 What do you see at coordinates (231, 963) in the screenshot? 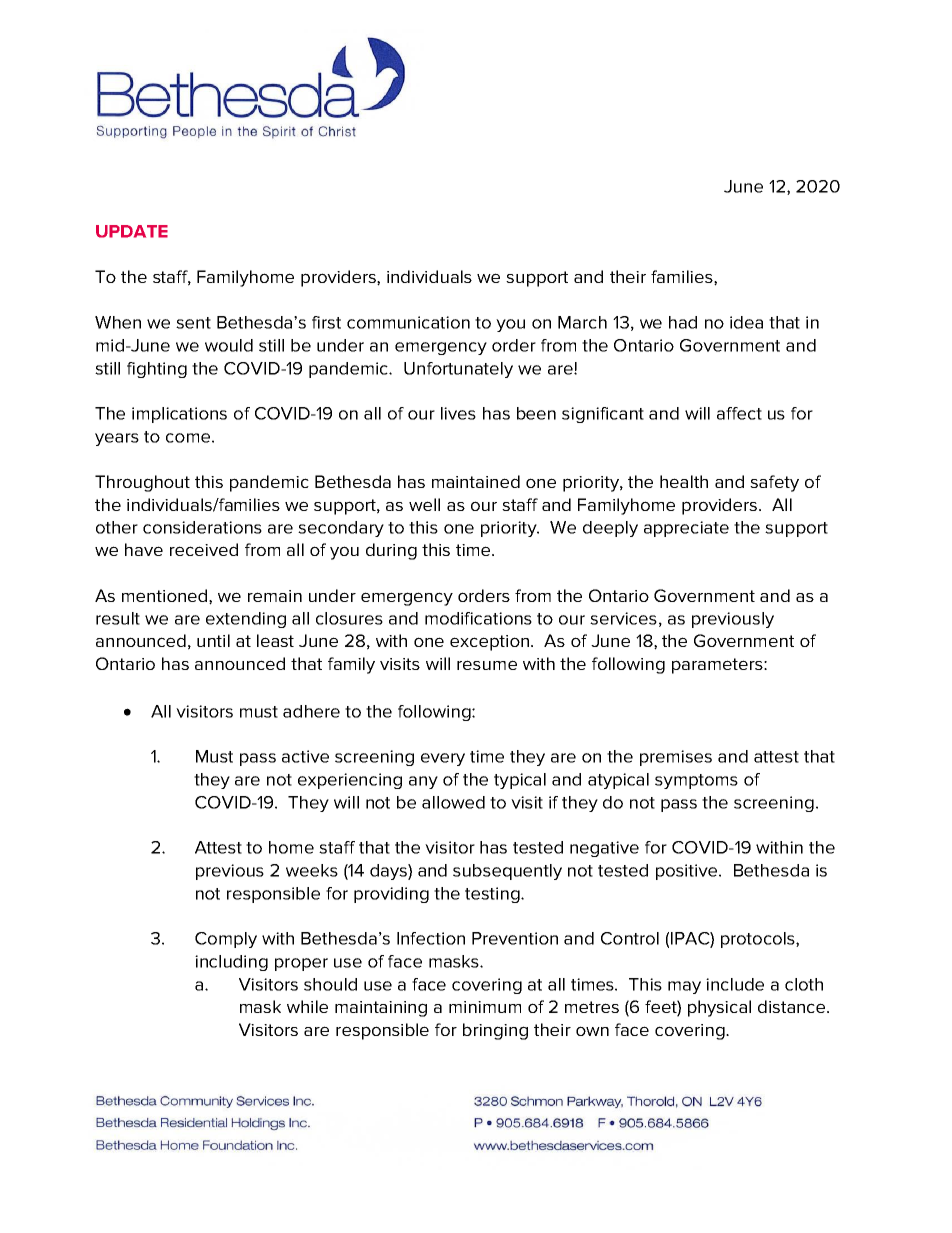
I see `including` at bounding box center [231, 963].
